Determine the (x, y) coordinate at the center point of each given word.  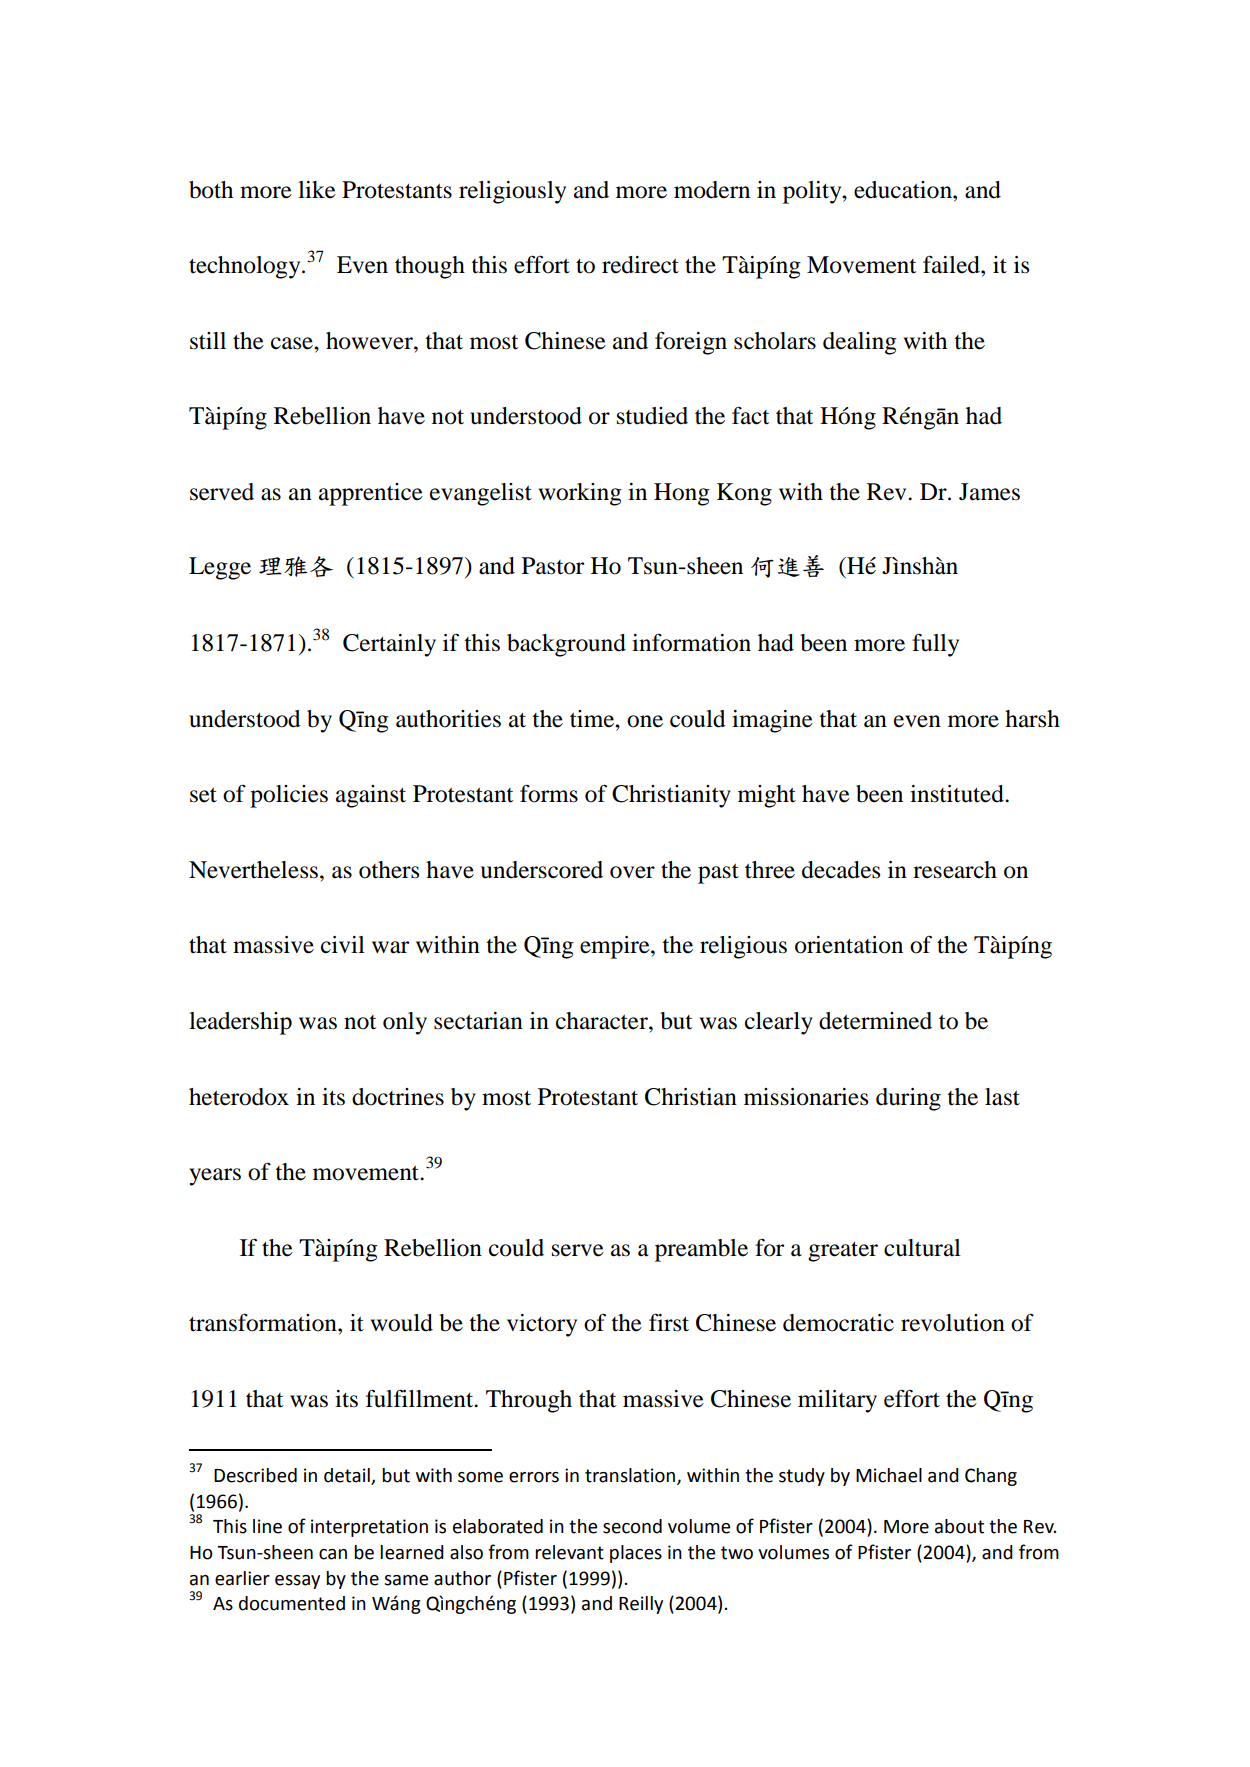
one (645, 721)
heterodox (239, 1097)
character (603, 1021)
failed (952, 264)
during (908, 1099)
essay (297, 1582)
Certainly (389, 645)
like (317, 190)
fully (935, 645)
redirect (640, 265)
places (636, 1554)
